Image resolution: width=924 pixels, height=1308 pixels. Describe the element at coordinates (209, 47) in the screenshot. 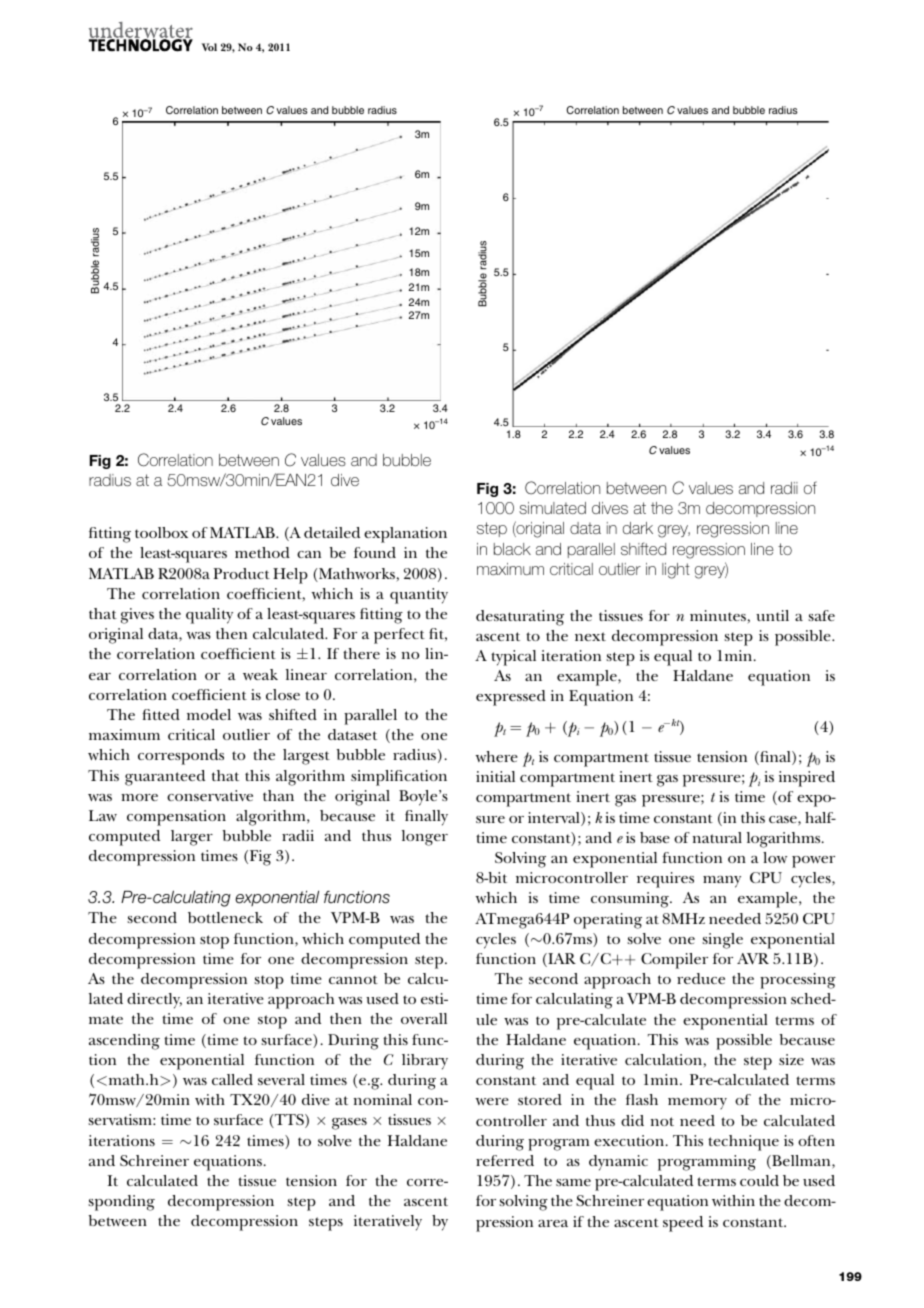

I see `Vol` at that location.
